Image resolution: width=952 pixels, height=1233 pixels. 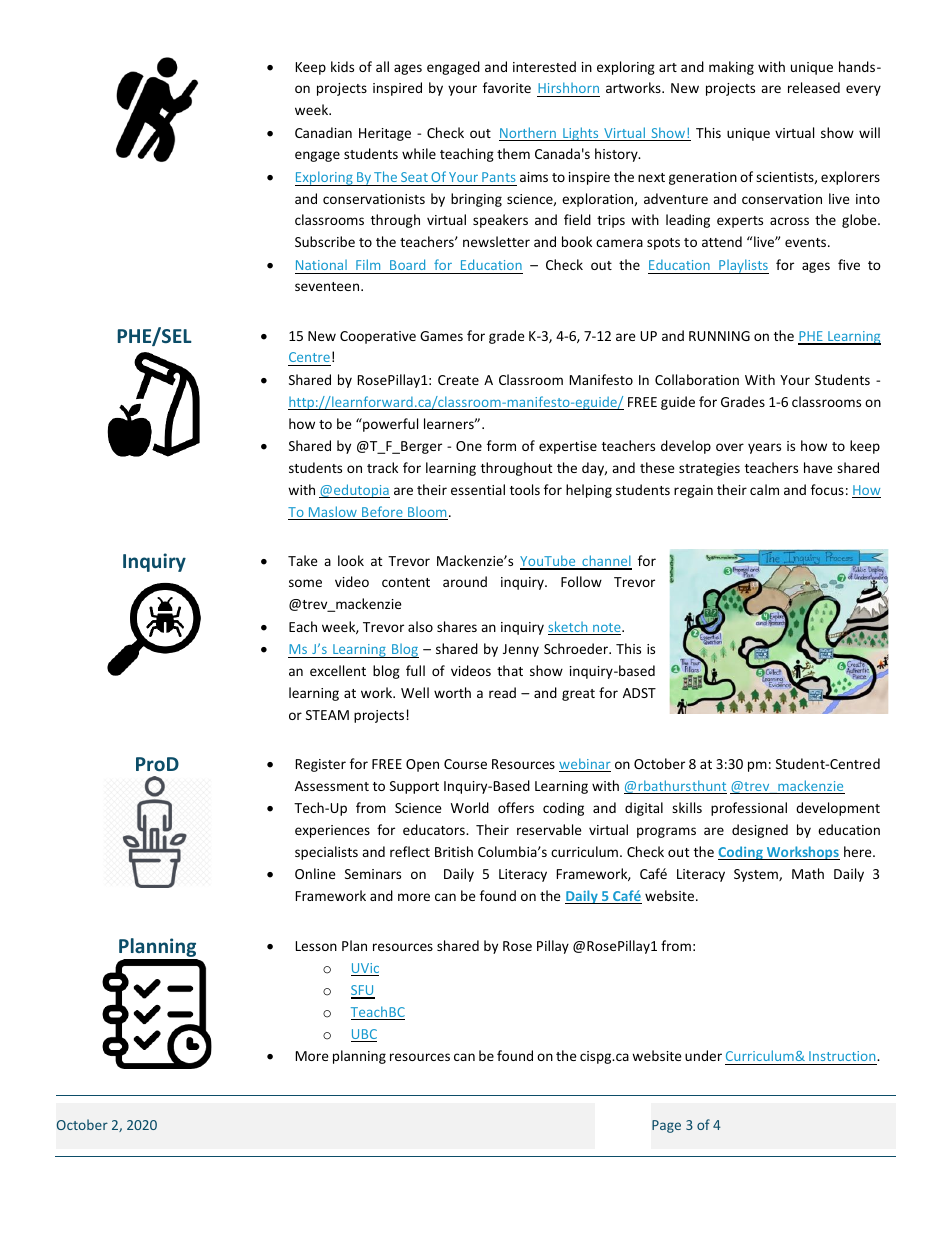 What do you see at coordinates (827, 489) in the screenshot?
I see `focus` at bounding box center [827, 489].
